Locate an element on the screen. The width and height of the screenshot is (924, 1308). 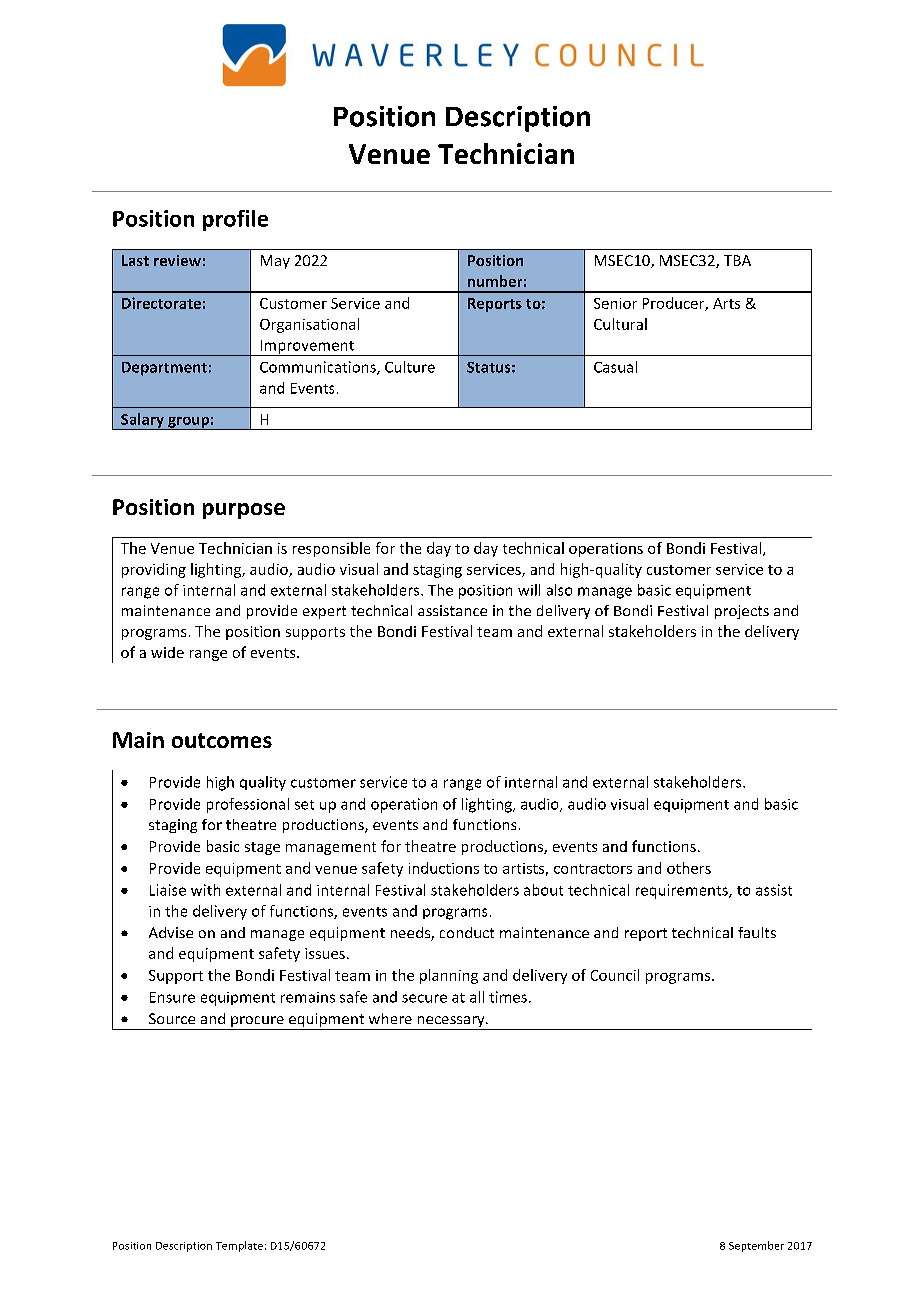
Culture is located at coordinates (410, 367).
